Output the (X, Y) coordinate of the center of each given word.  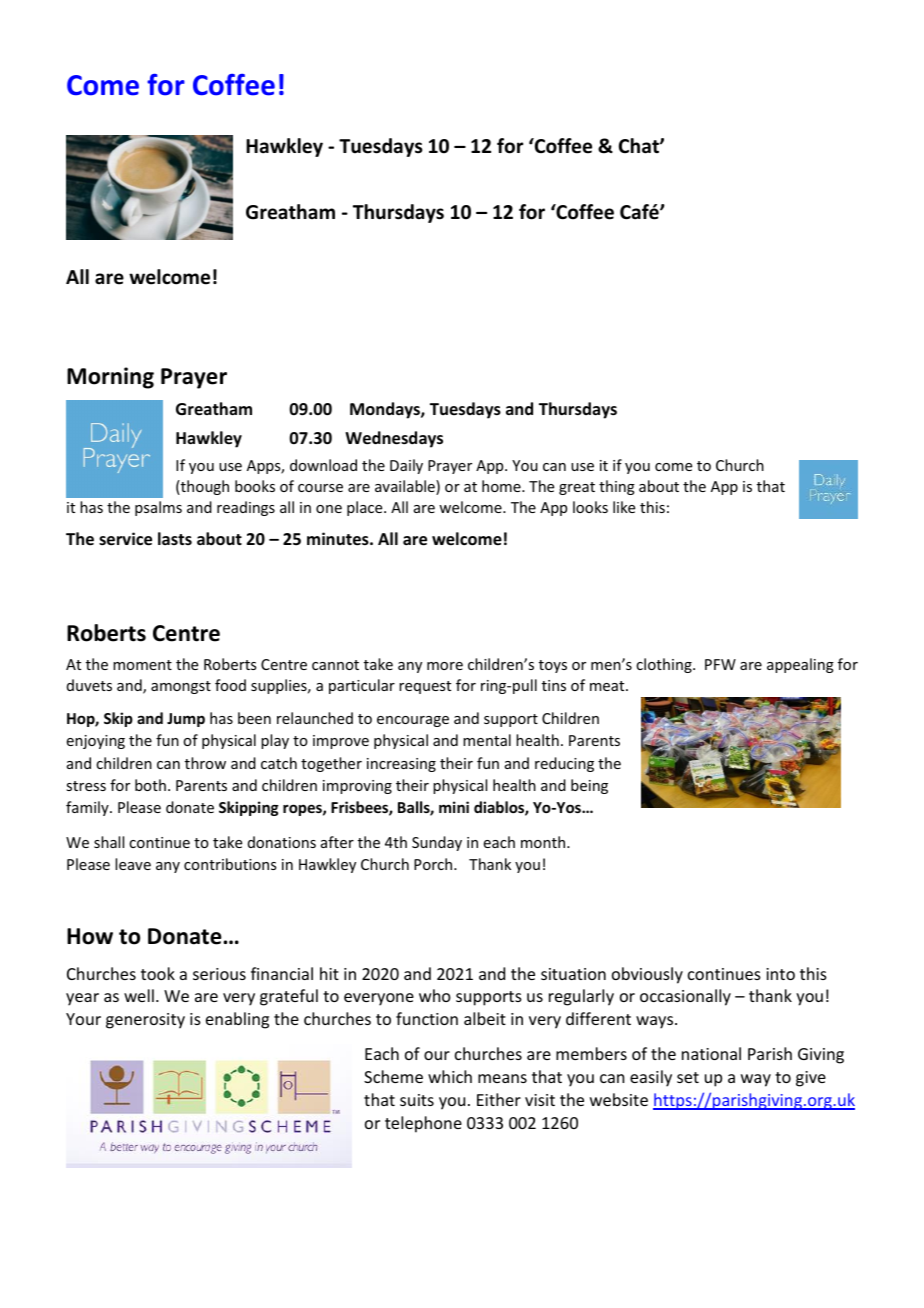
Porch (434, 864)
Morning (110, 378)
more (445, 666)
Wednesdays (394, 439)
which (450, 1076)
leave (133, 864)
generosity (145, 1021)
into (780, 974)
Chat (640, 146)
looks (590, 507)
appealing (800, 665)
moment (142, 665)
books (255, 486)
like (624, 507)
